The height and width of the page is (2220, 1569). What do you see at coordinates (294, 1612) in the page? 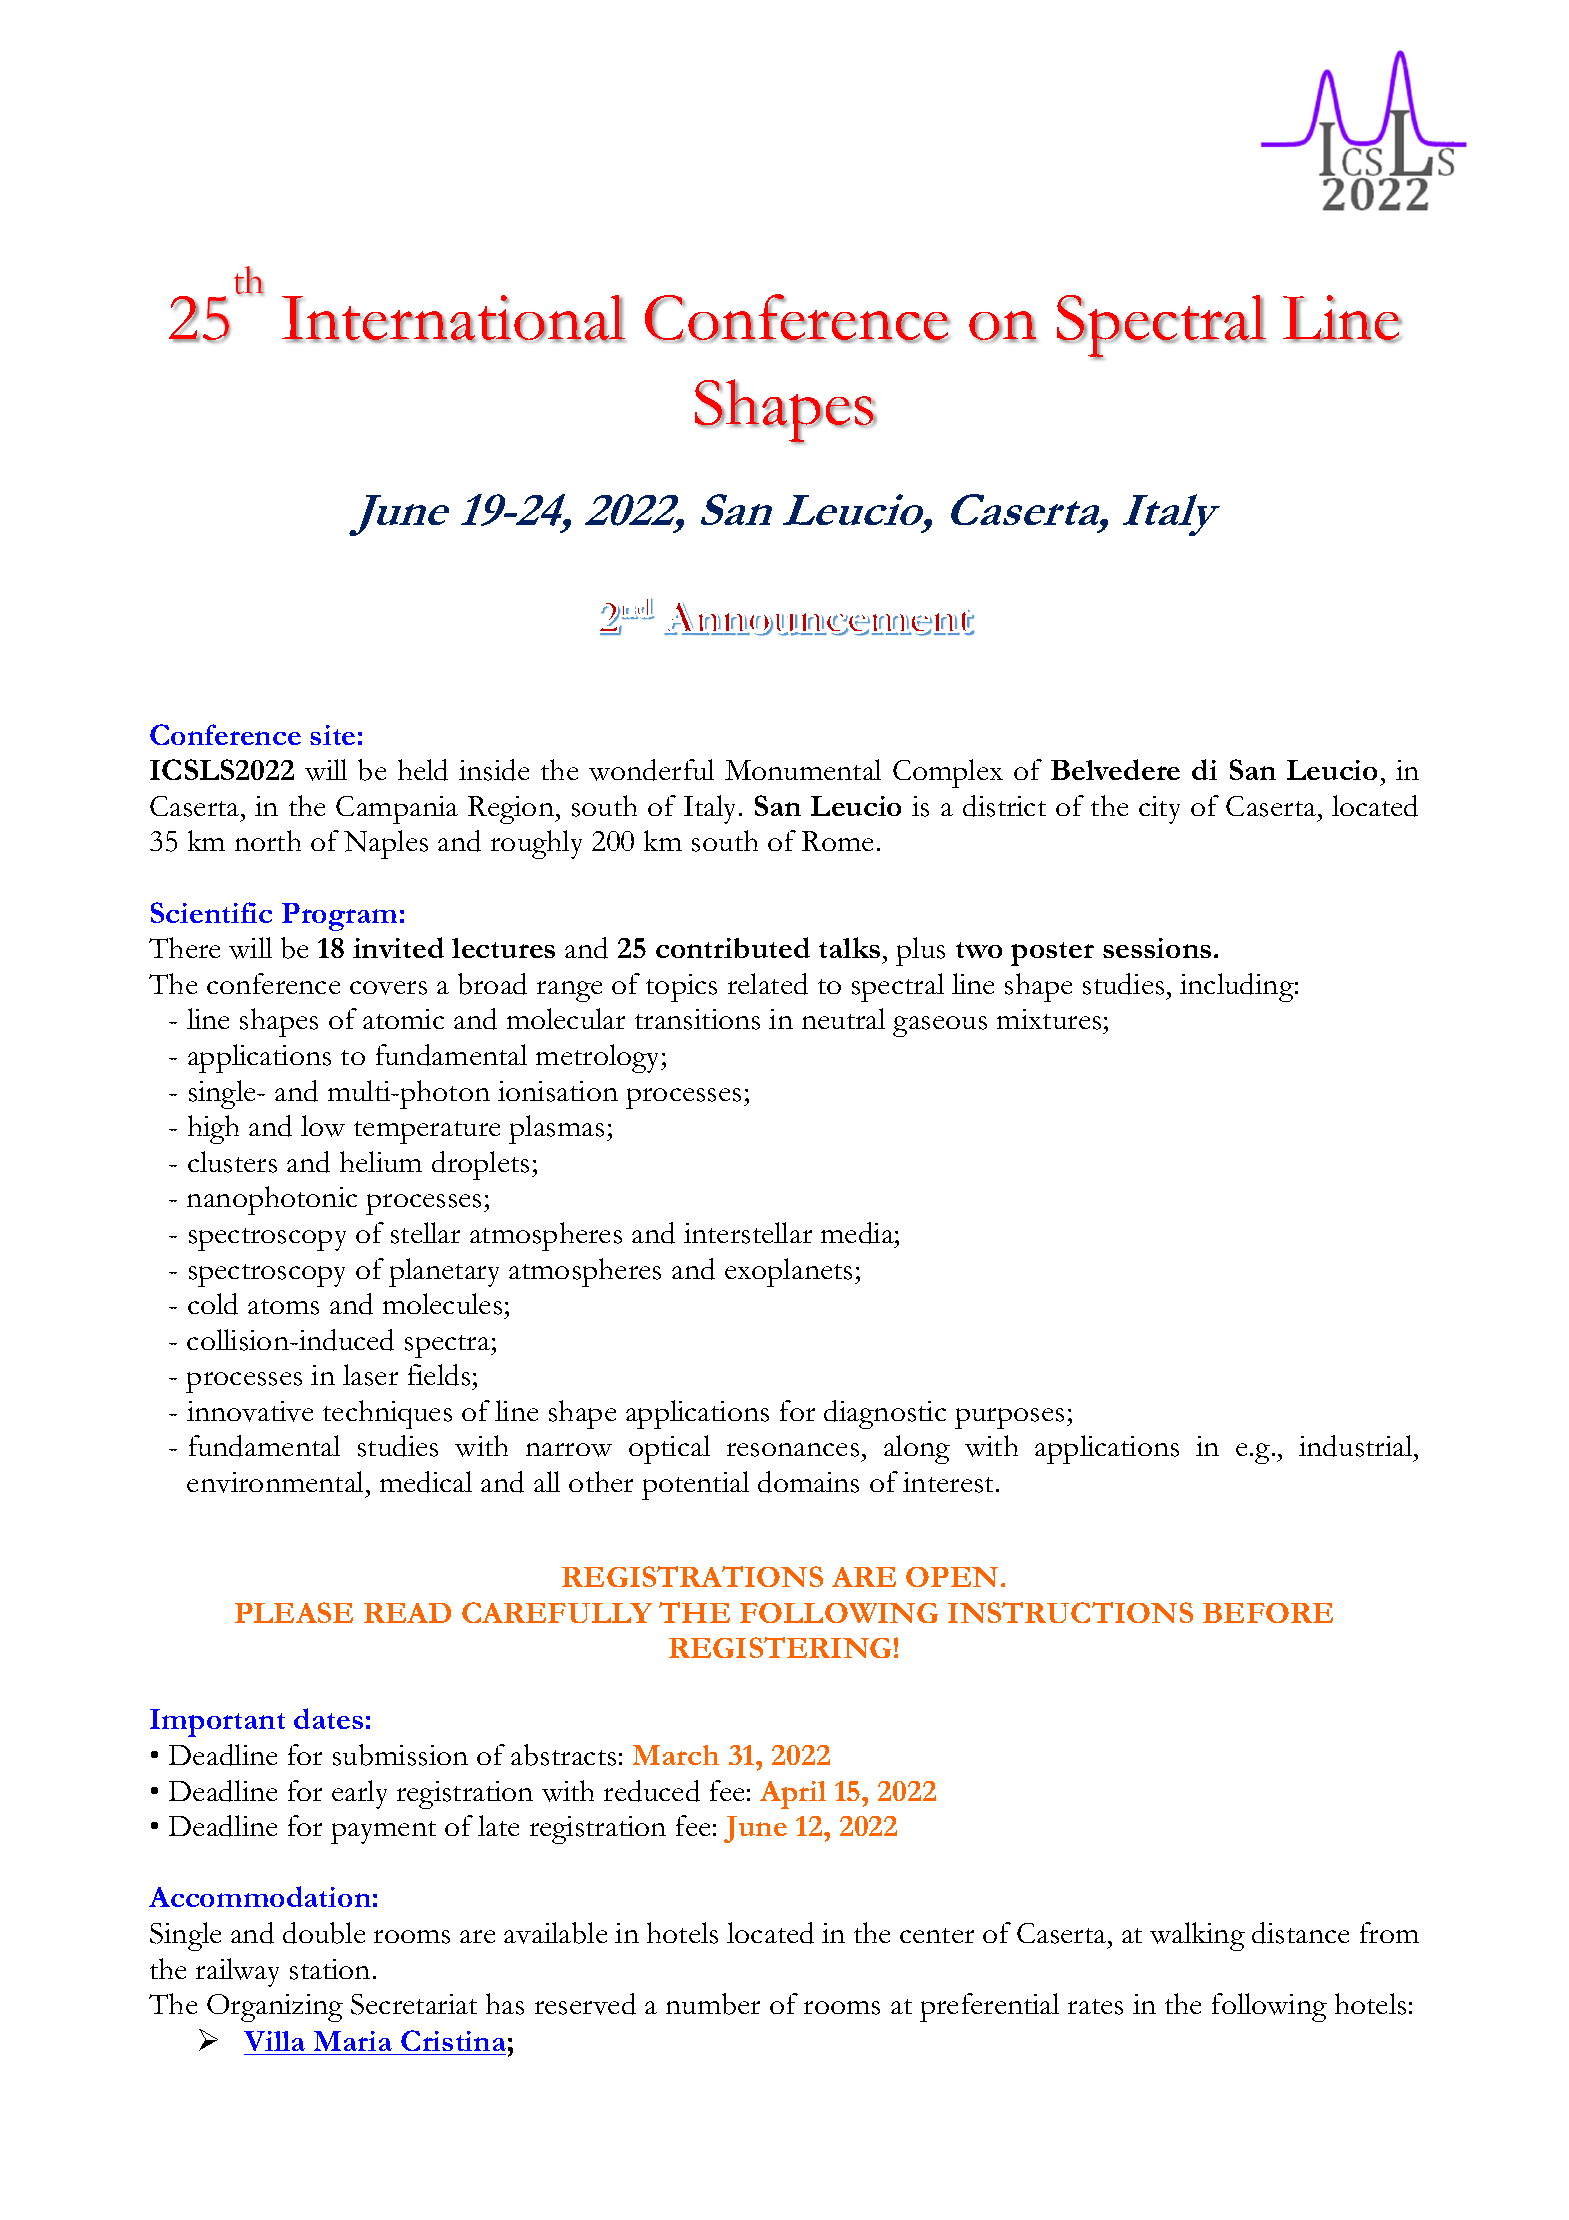
I see `PLEASE` at bounding box center [294, 1612].
